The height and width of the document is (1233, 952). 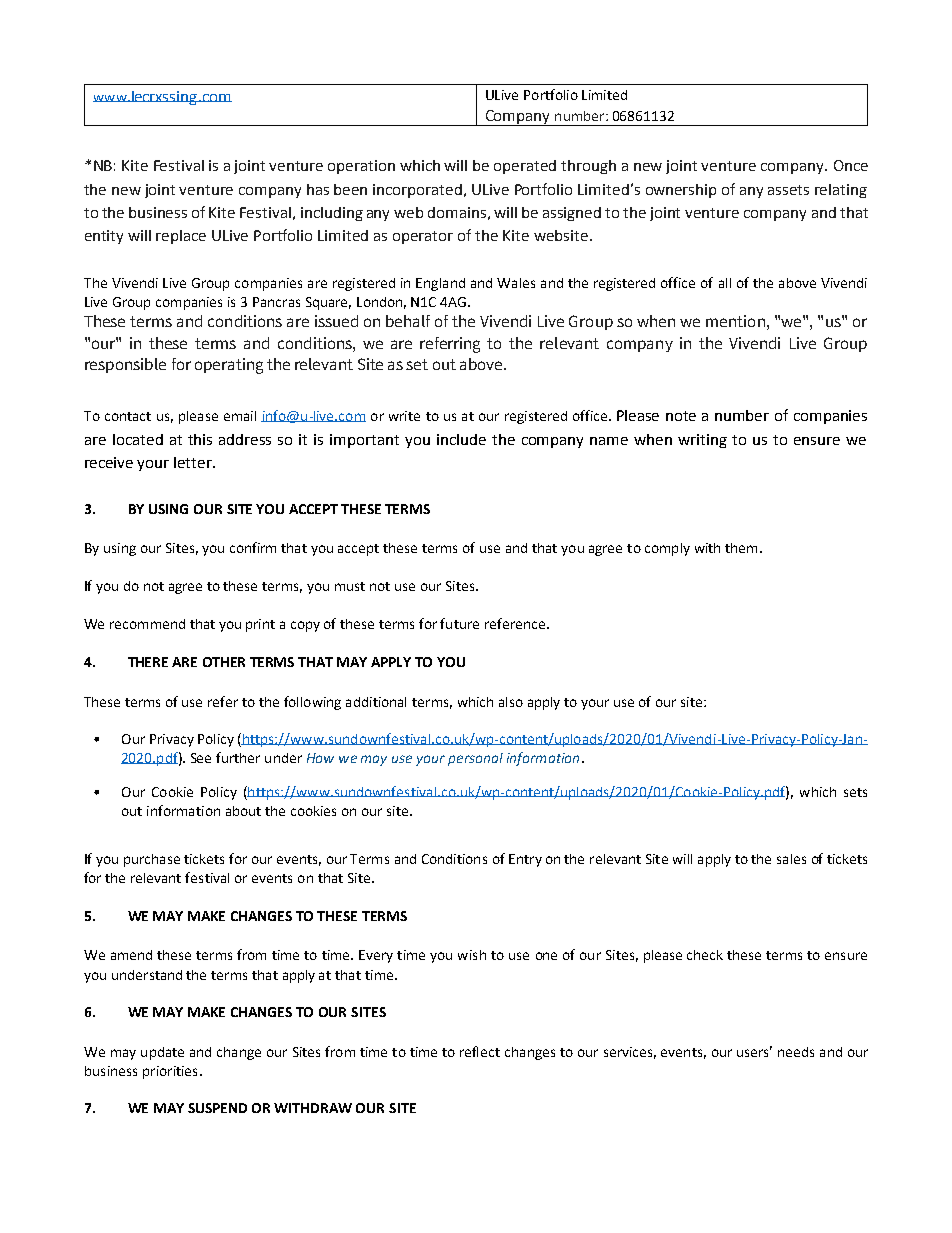 I want to click on relating, so click(x=841, y=191).
